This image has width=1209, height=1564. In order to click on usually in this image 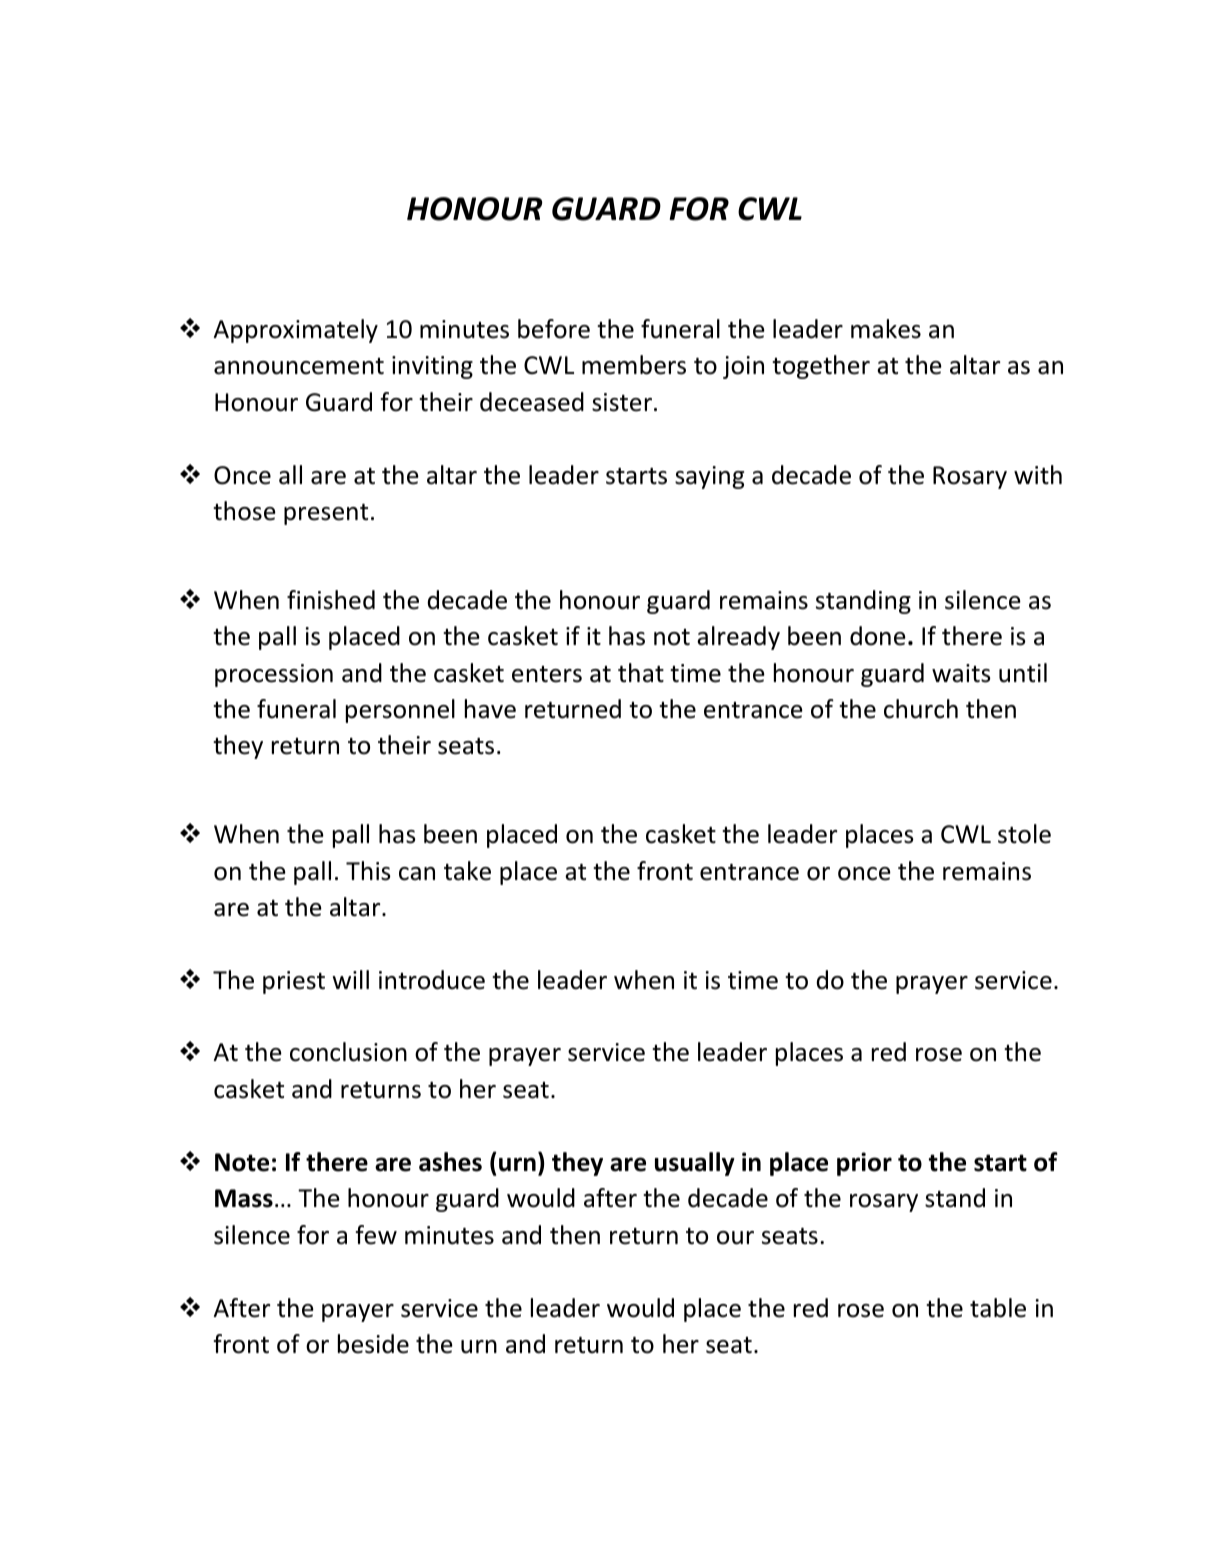, I will do `click(695, 1164)`.
